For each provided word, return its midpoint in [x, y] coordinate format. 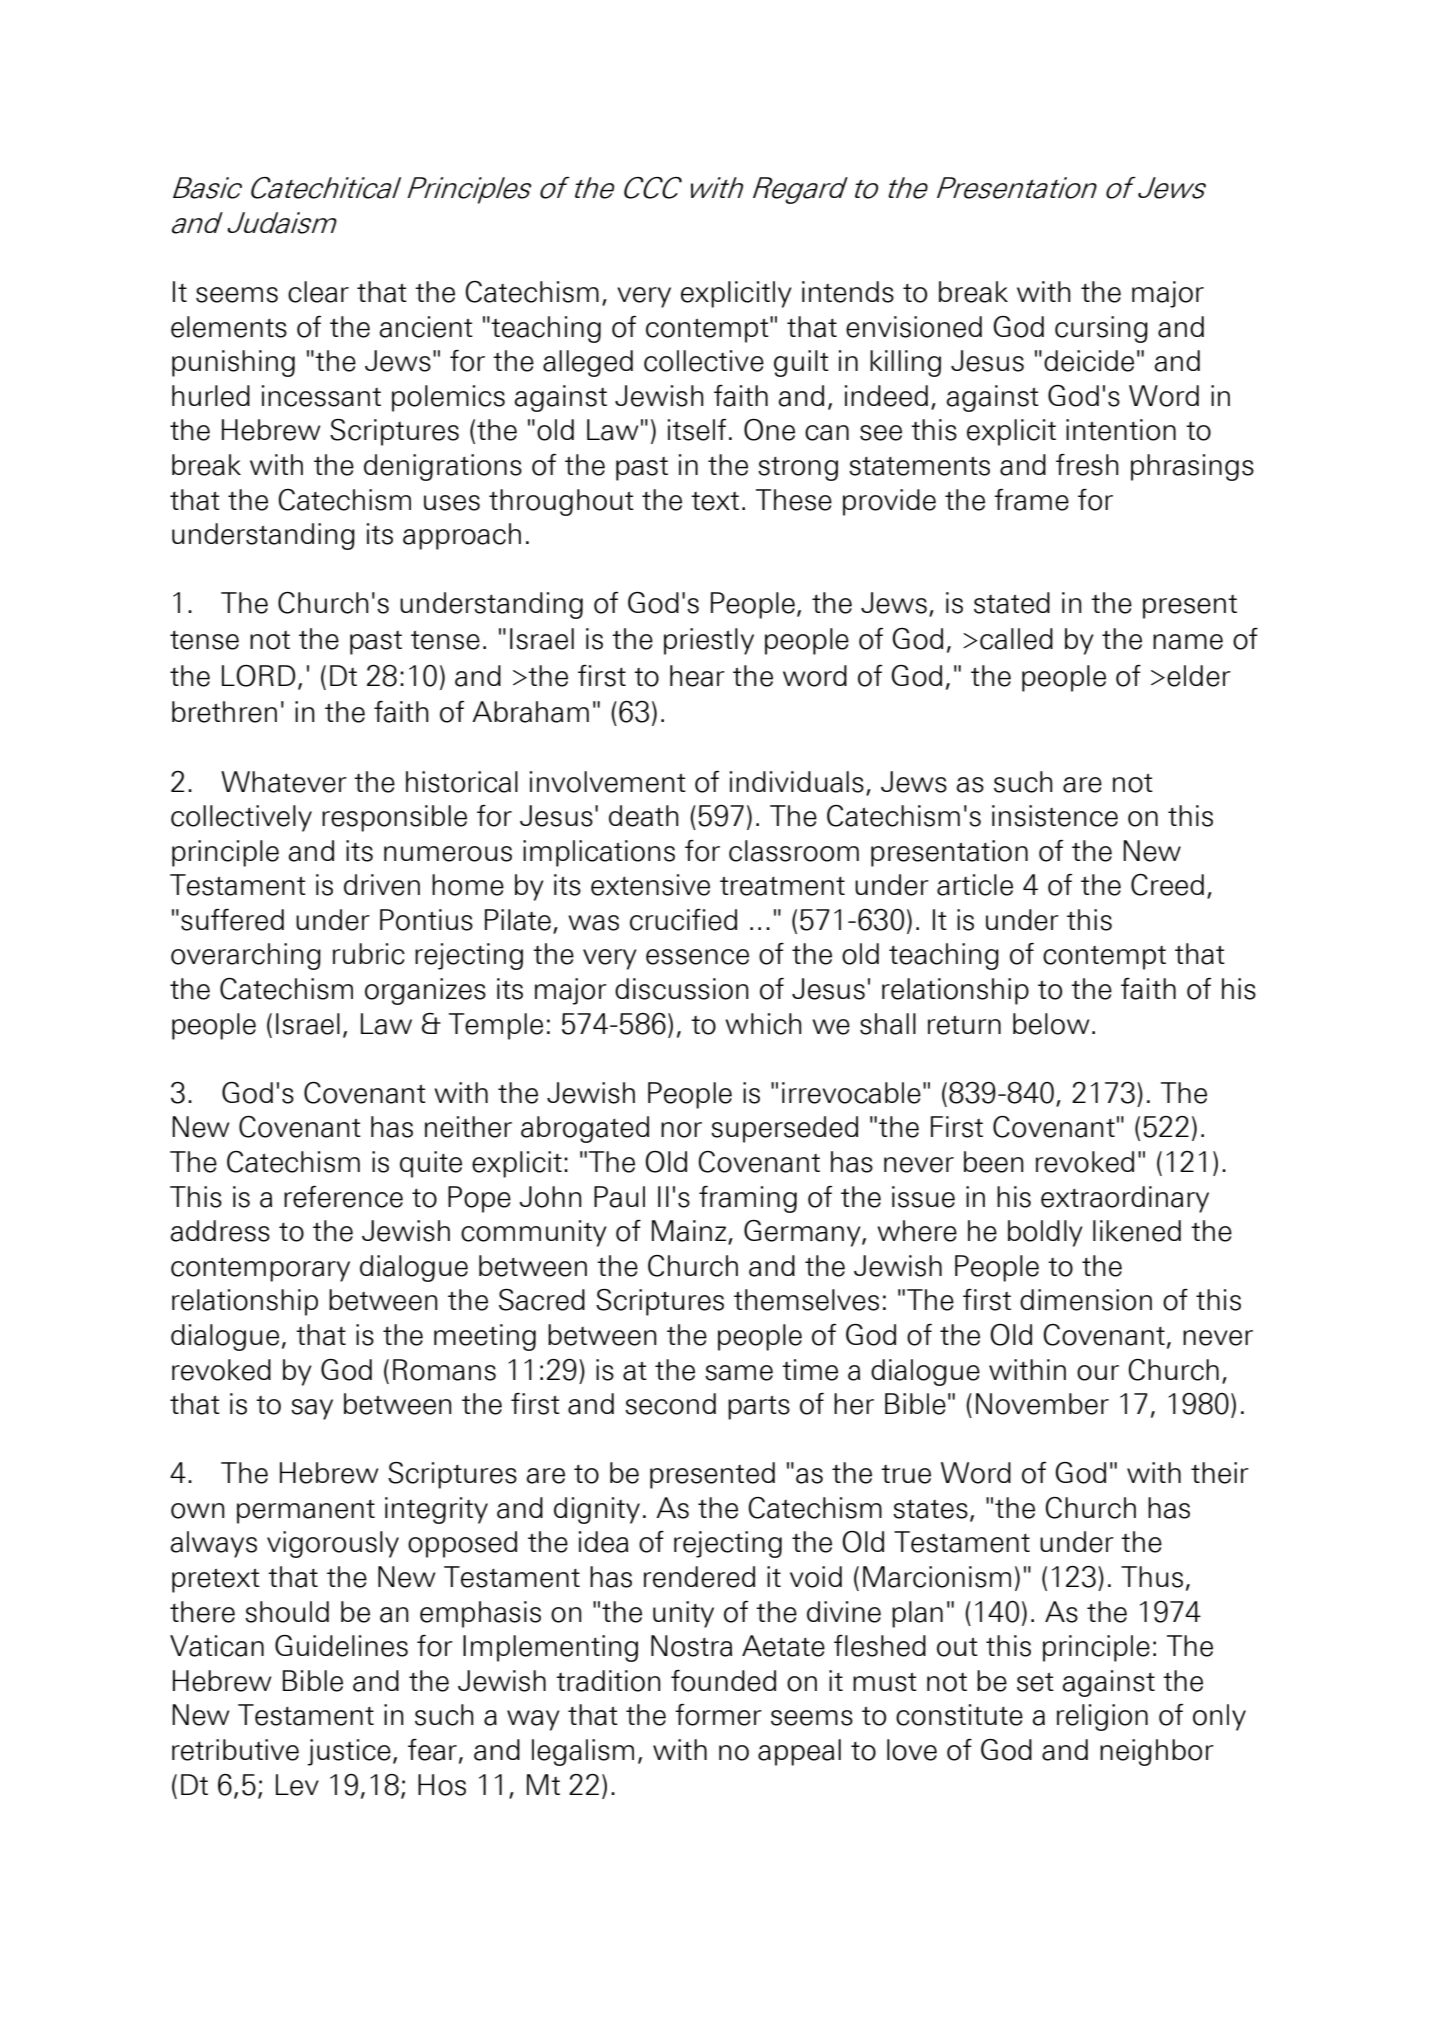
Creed [1167, 885]
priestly [709, 641]
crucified [683, 920]
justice [349, 1752]
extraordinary [1125, 1199]
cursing [1101, 329]
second [670, 1404]
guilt [801, 363]
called [1016, 639]
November [1042, 1404]
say [312, 1409]
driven [382, 885]
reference [343, 1197]
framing [748, 1199]
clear [318, 292]
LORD [258, 676]
